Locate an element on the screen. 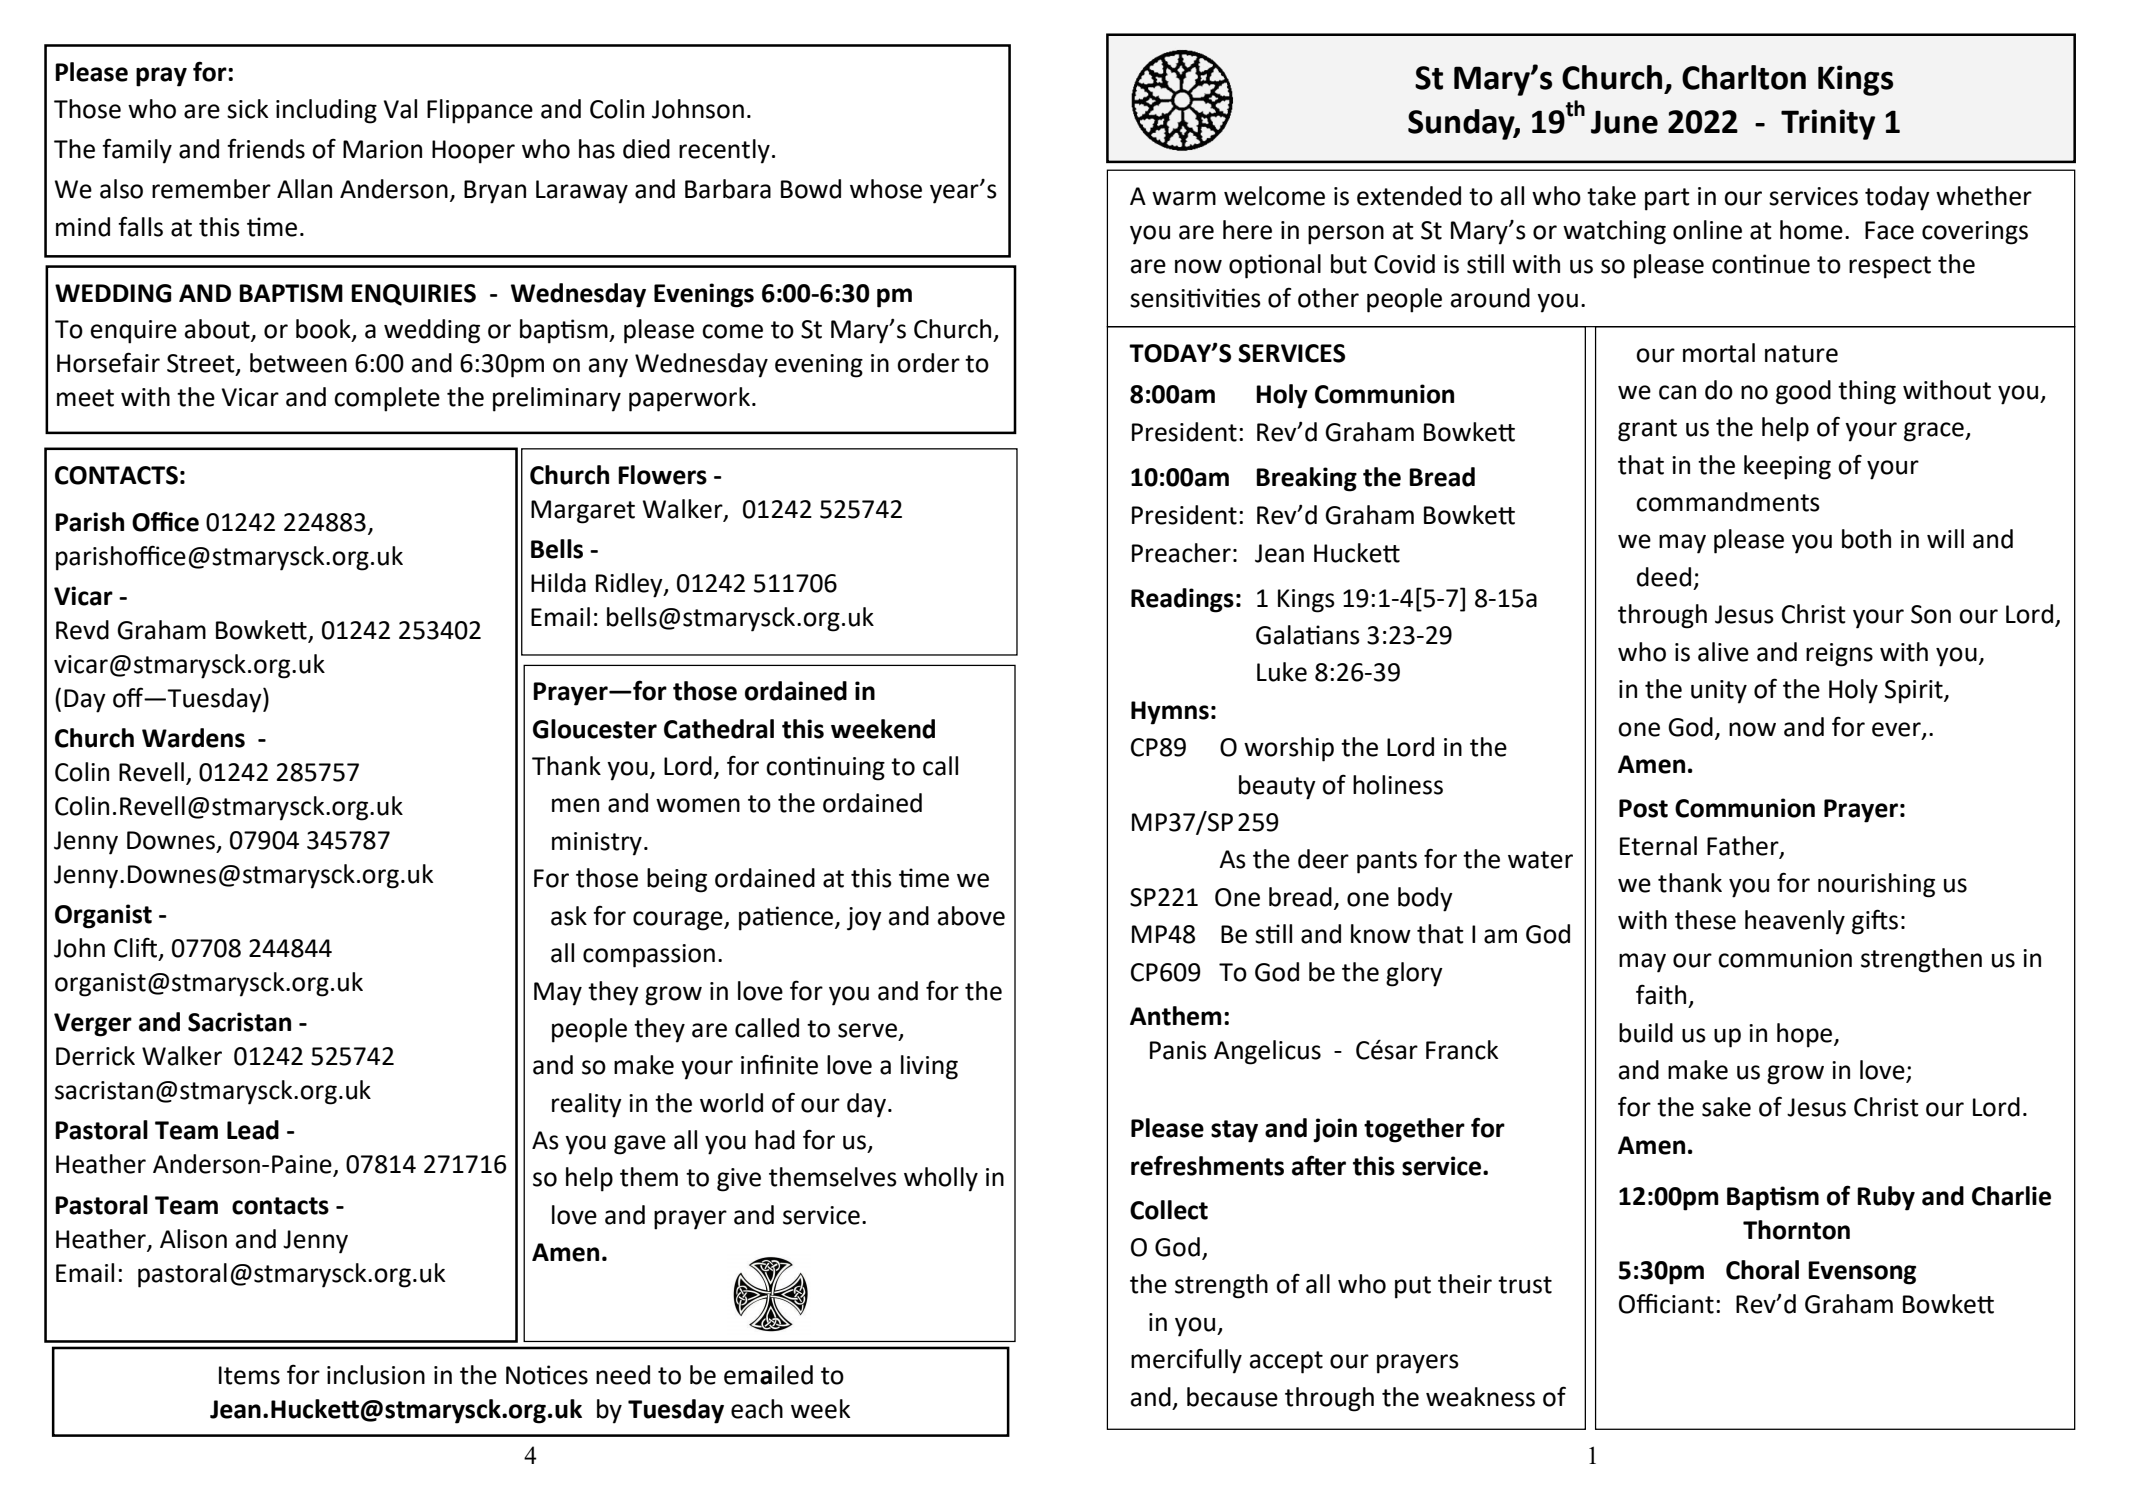 Image resolution: width=2131 pixels, height=1507 pixels. whose is located at coordinates (886, 189).
